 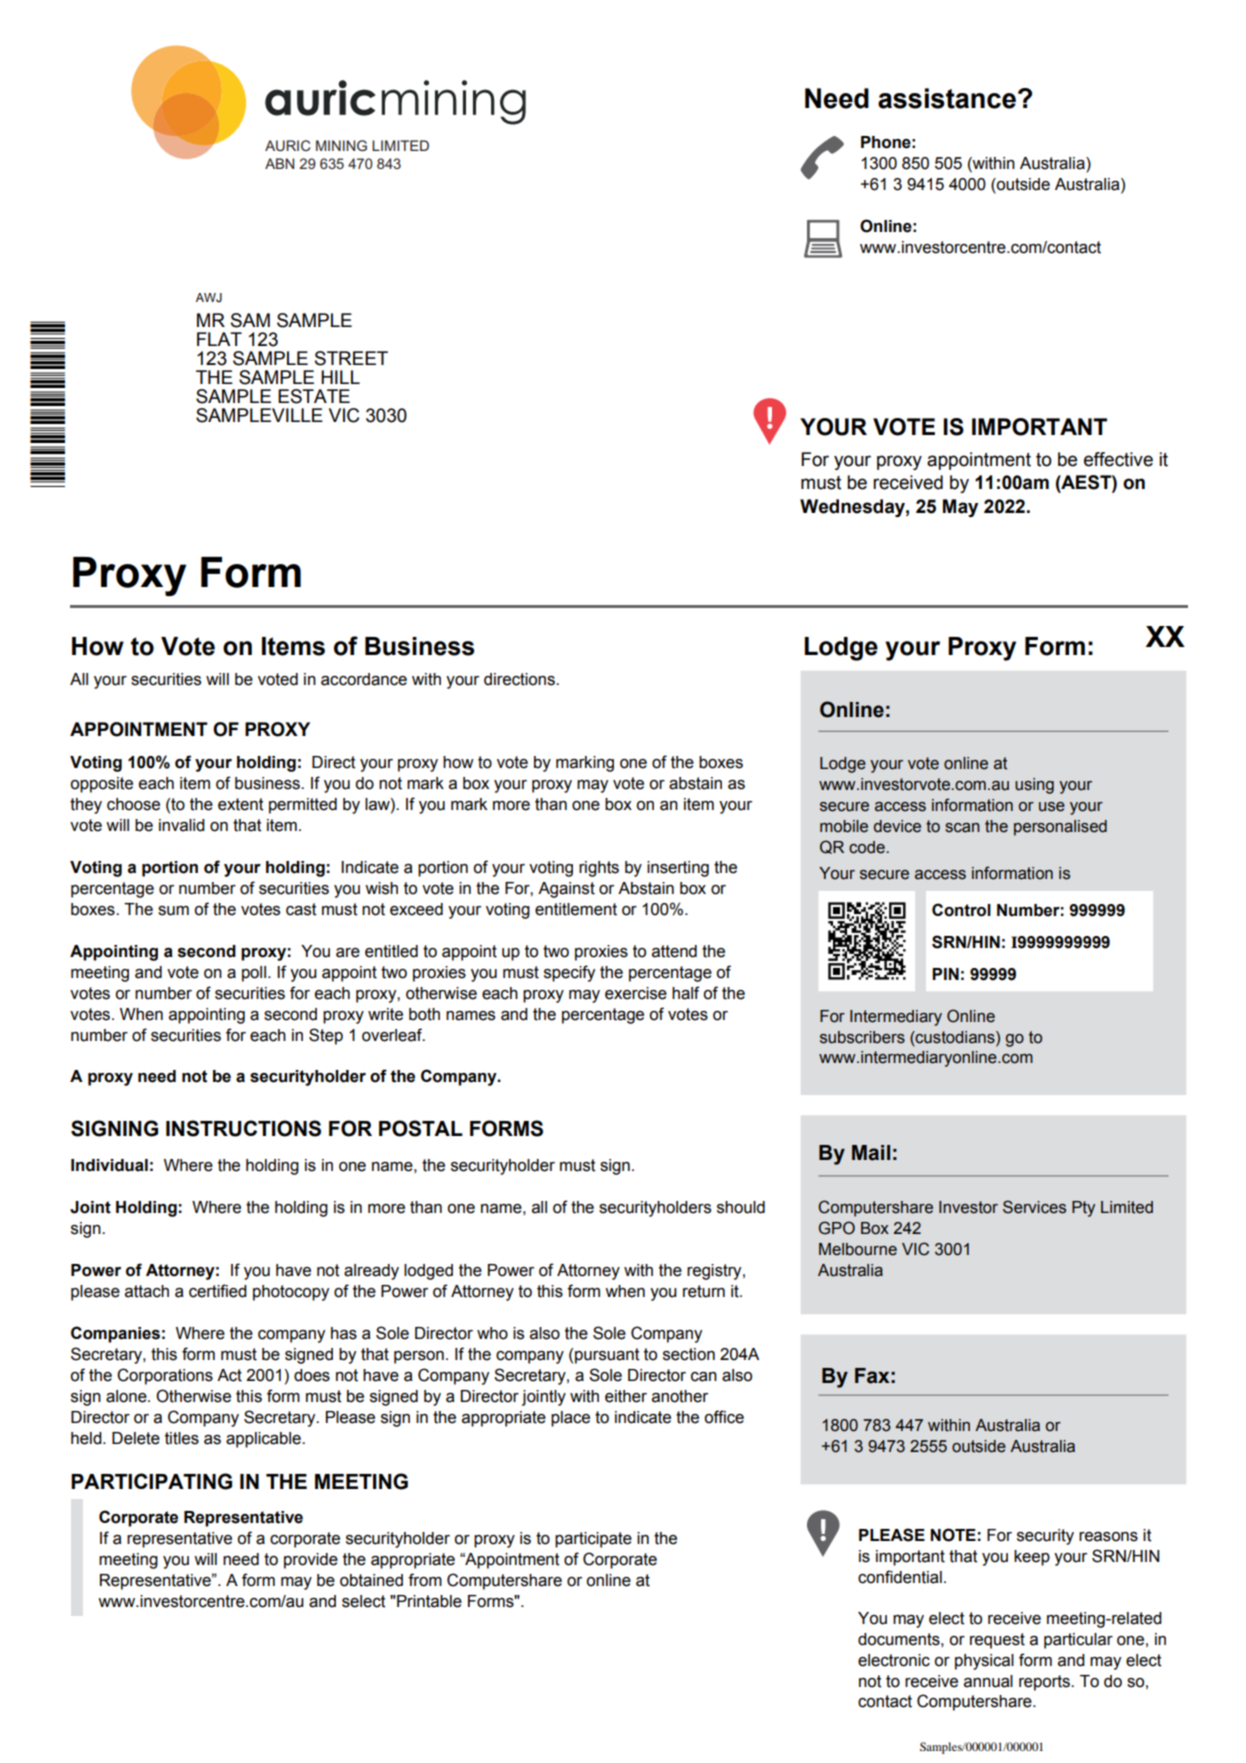 I want to click on provide, so click(x=311, y=1561).
